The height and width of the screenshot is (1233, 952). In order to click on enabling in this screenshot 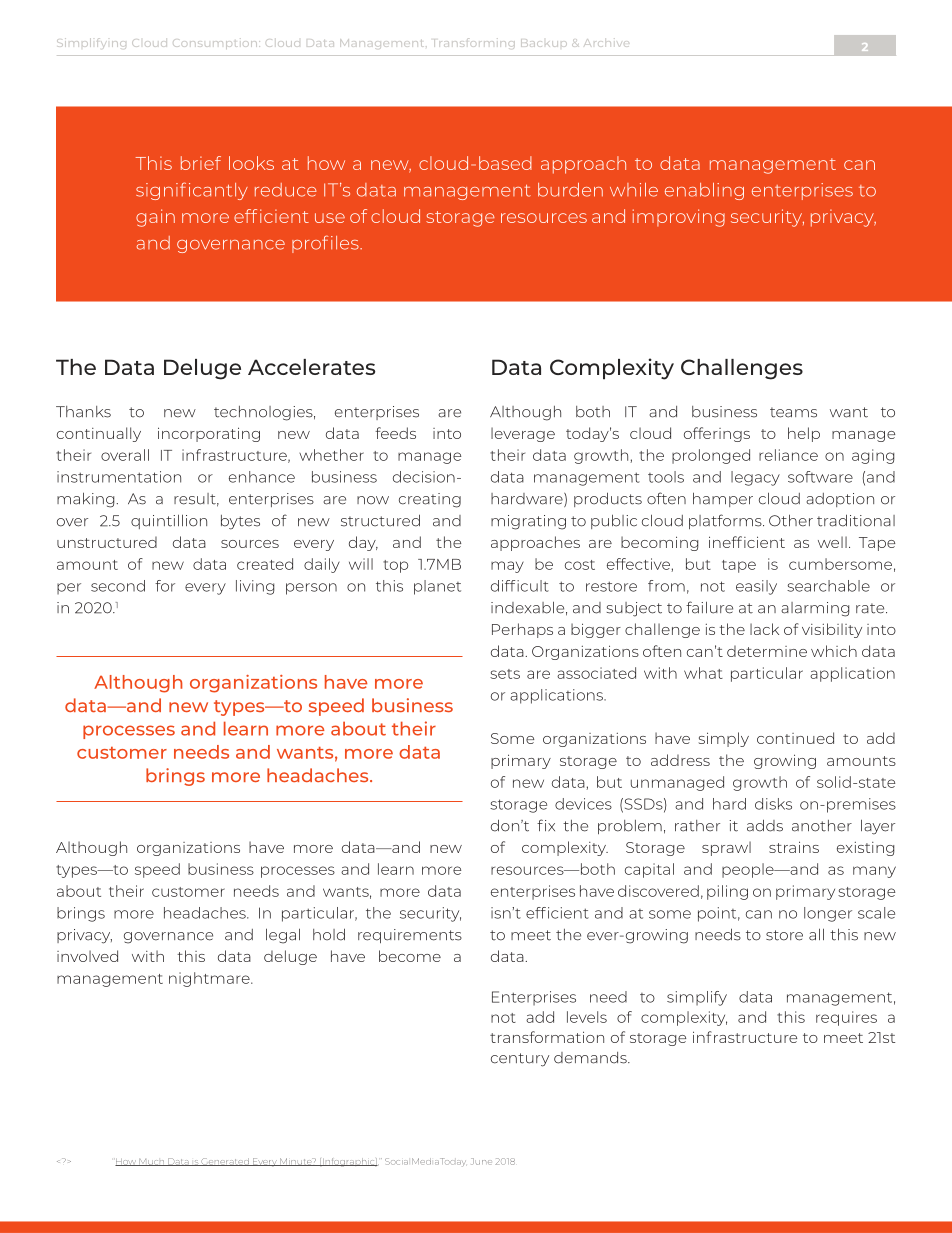, I will do `click(704, 191)`.
